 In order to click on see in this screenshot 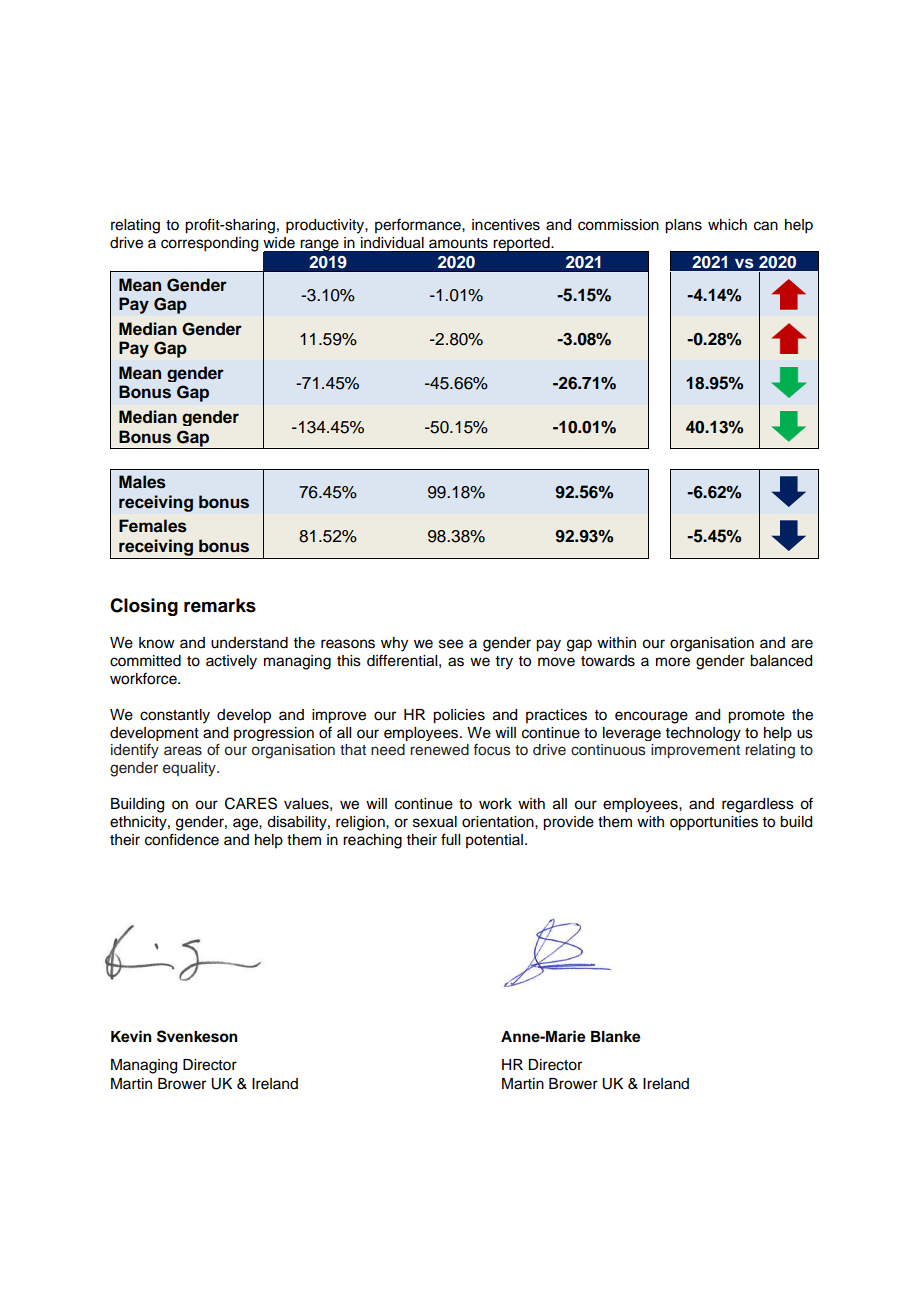, I will do `click(451, 644)`.
